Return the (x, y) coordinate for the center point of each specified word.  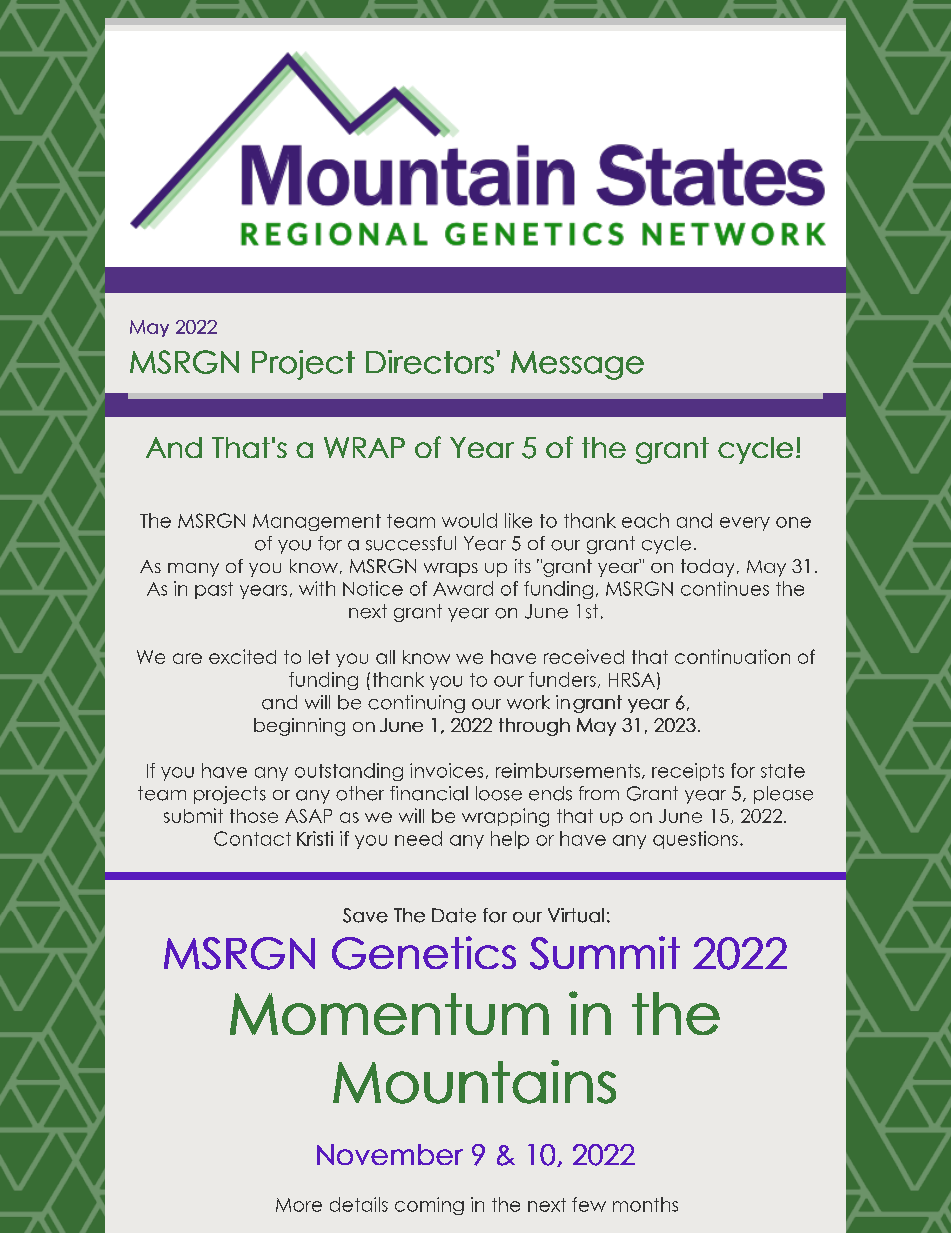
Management (317, 522)
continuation (732, 656)
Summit (605, 953)
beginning (299, 727)
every (745, 524)
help (510, 840)
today (707, 568)
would (469, 520)
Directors (430, 362)
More (299, 1205)
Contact (252, 838)
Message (577, 365)
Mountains (474, 1082)
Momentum (389, 1014)
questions (695, 840)
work (528, 702)
